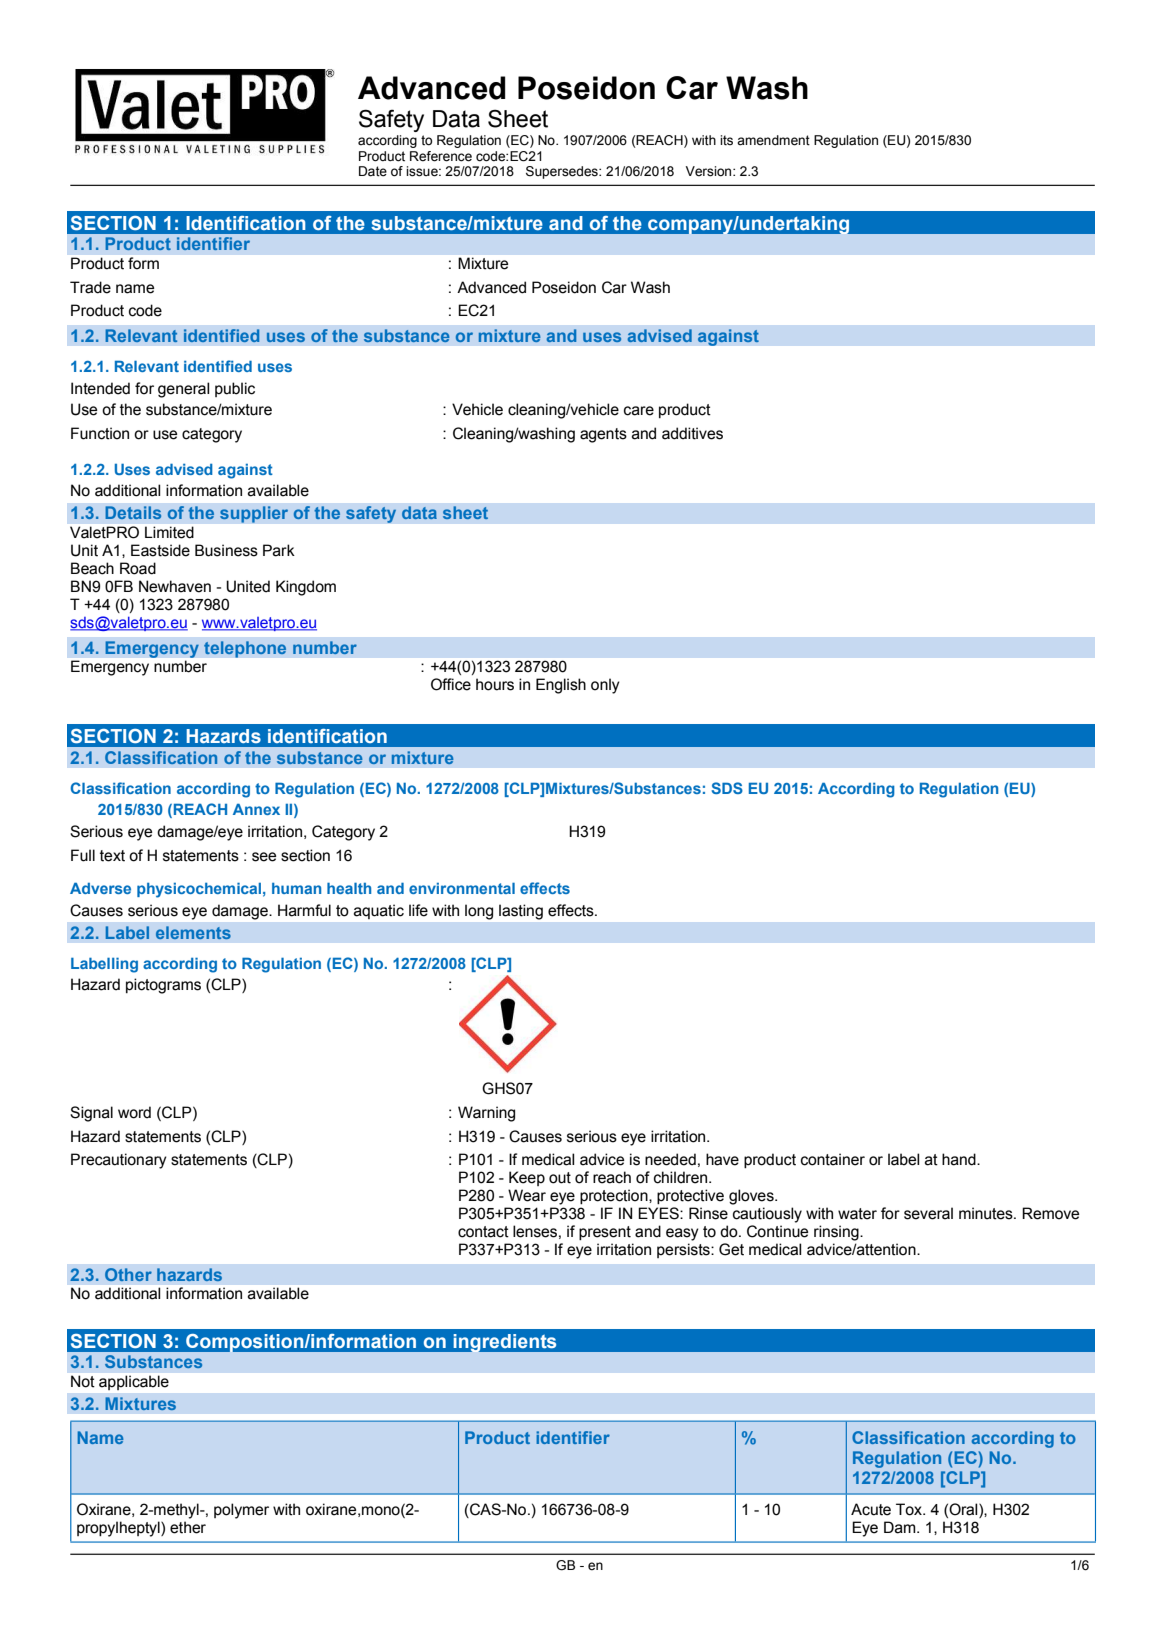  Describe the element at coordinates (960, 1159) in the screenshot. I see `hand` at that location.
